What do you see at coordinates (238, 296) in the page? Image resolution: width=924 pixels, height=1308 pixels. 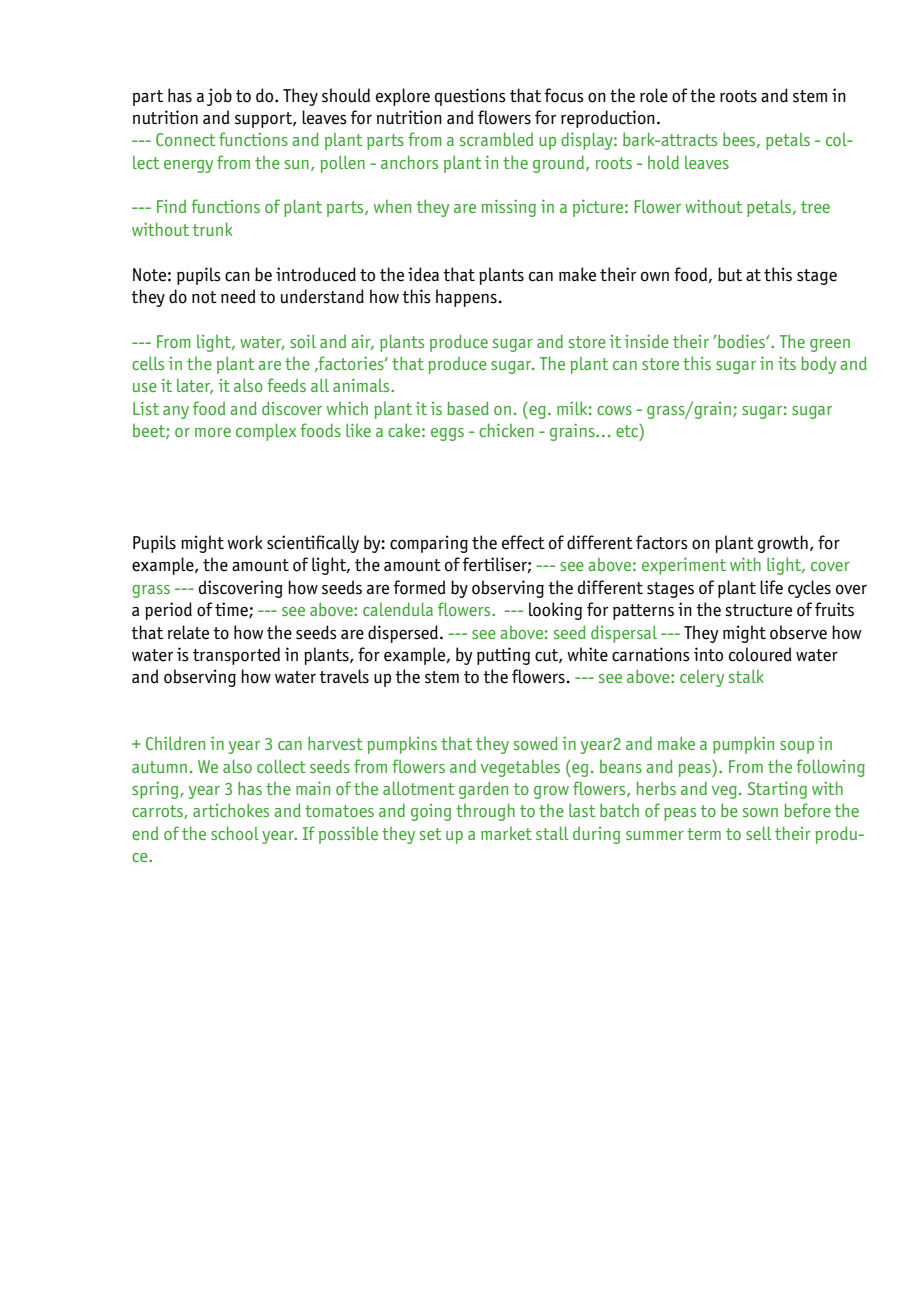 I see `need` at bounding box center [238, 296].
